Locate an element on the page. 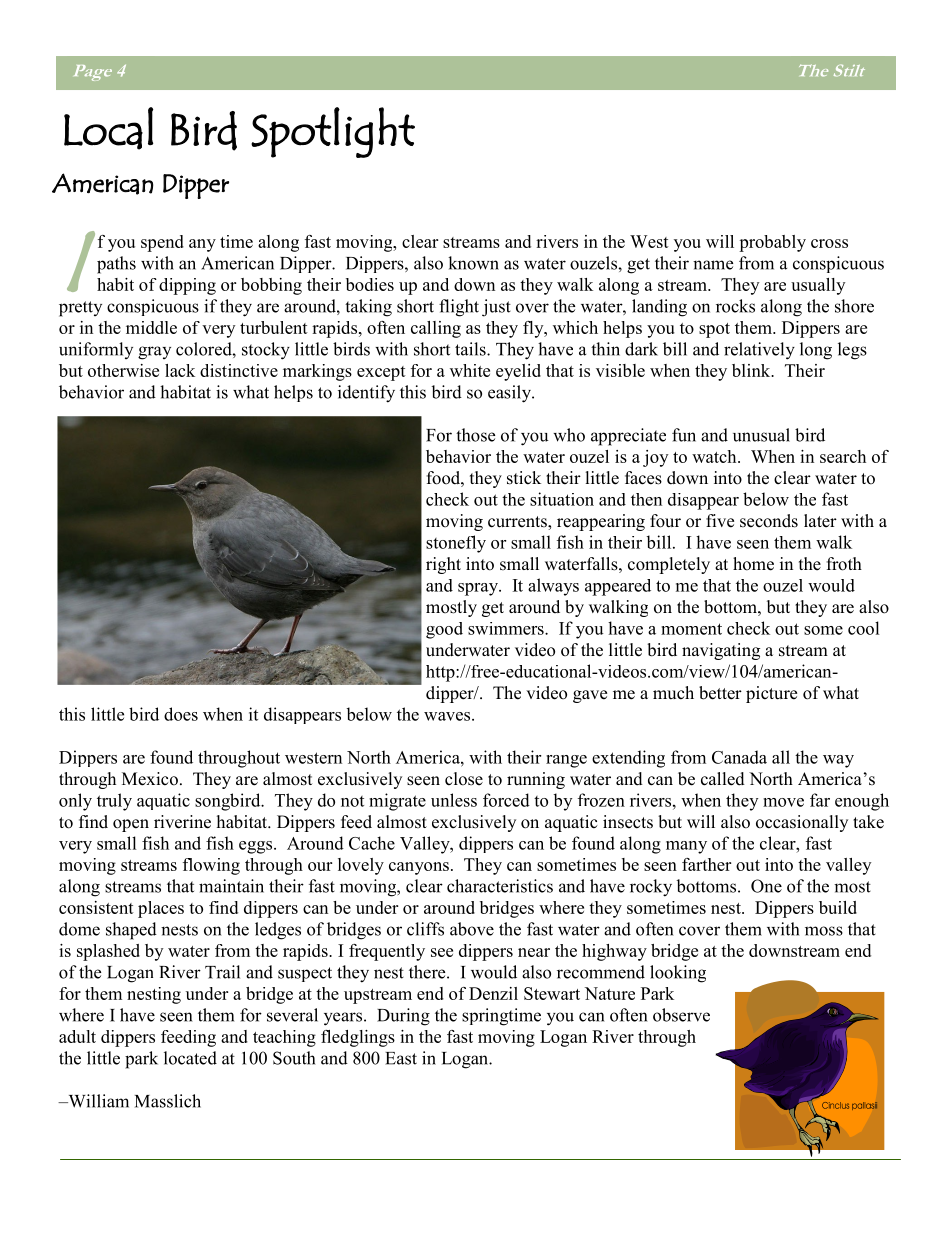  probably is located at coordinates (772, 243).
